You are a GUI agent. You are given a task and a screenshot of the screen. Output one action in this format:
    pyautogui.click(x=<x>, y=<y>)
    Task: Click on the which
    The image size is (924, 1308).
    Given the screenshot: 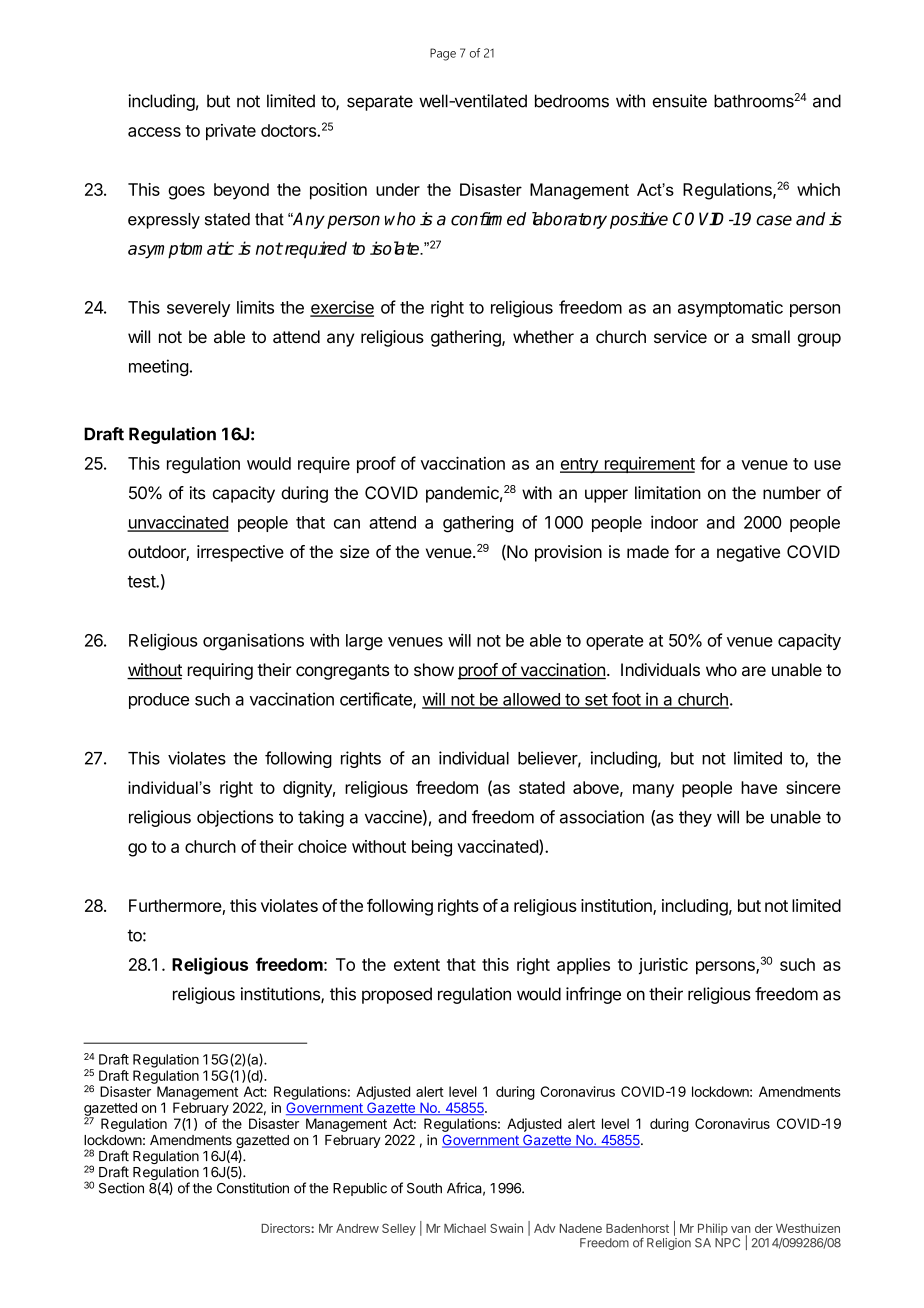 What is the action you would take?
    pyautogui.click(x=818, y=189)
